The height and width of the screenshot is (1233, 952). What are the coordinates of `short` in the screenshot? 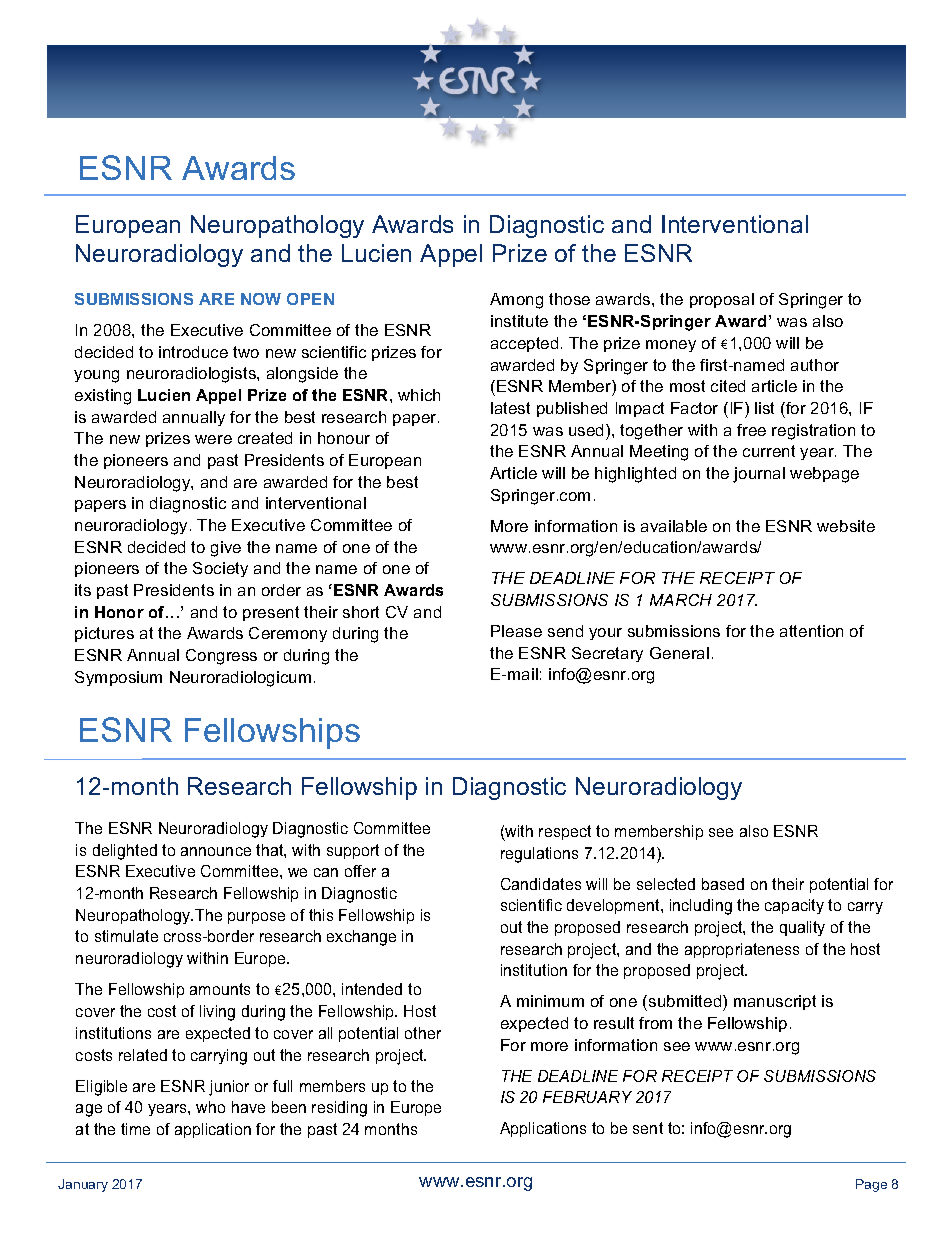 It's located at (361, 612).
